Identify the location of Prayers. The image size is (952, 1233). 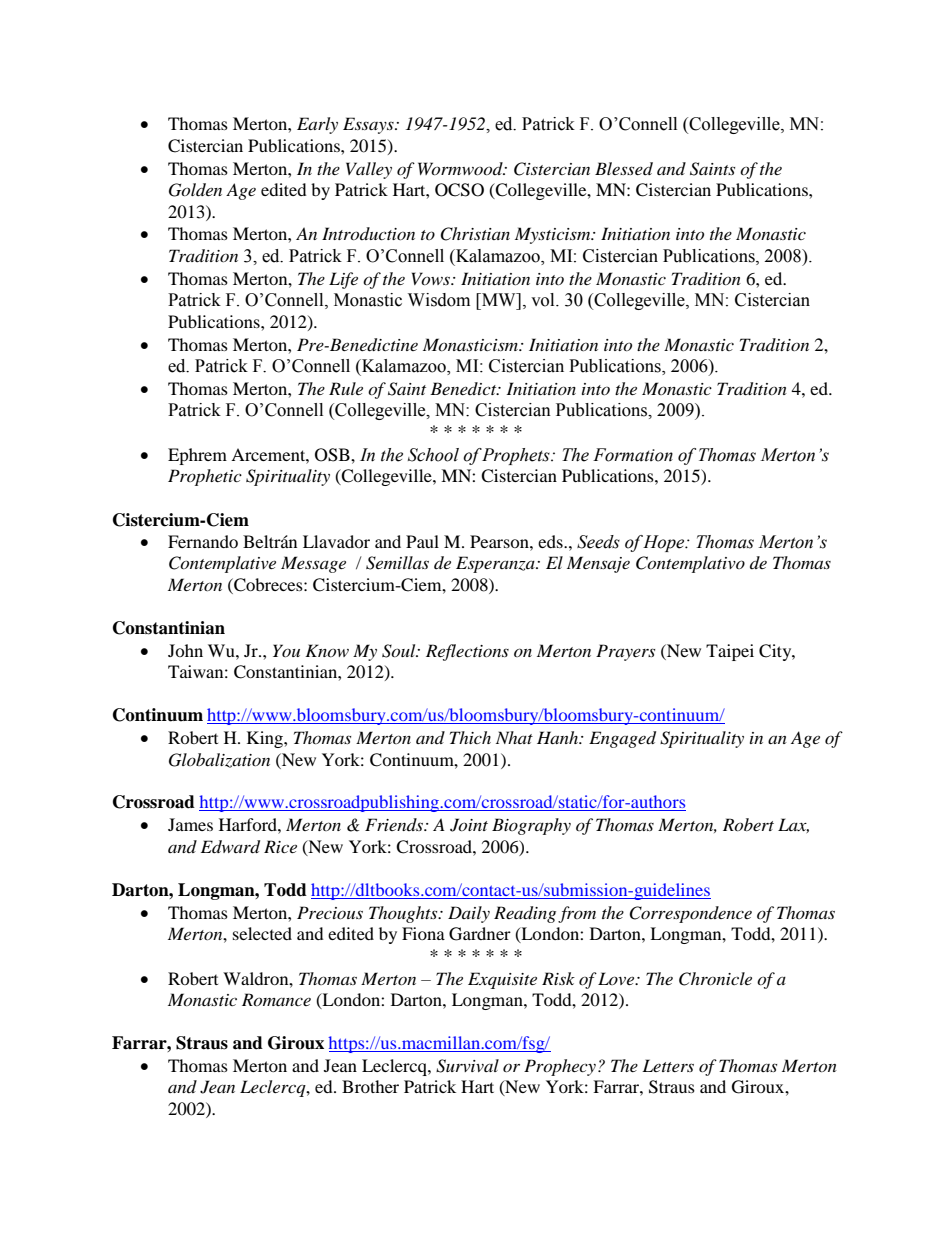
(625, 652).
